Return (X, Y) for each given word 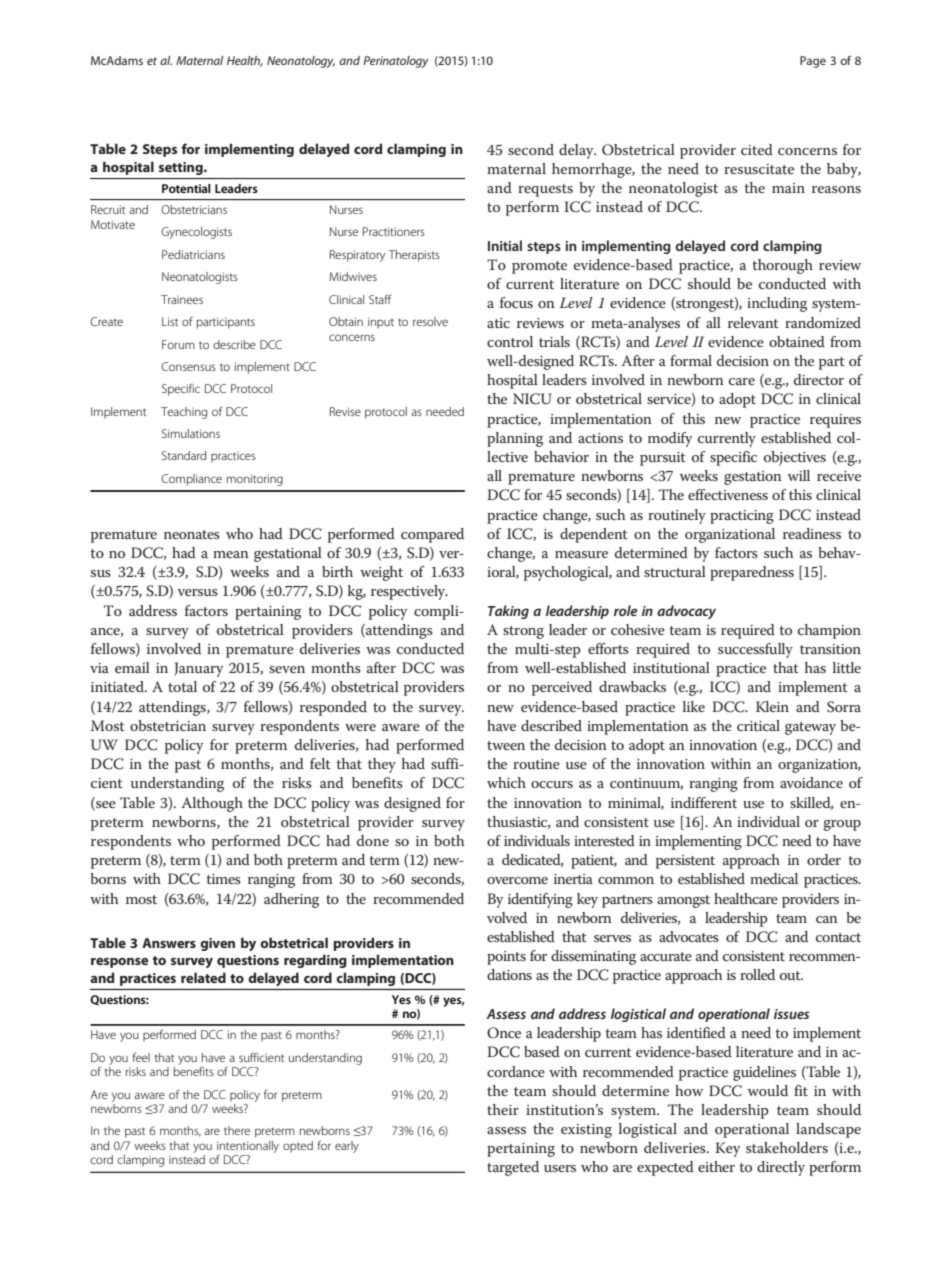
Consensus (188, 366)
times (223, 879)
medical (774, 878)
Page (813, 62)
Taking (508, 612)
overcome (517, 880)
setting (182, 168)
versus (197, 592)
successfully (755, 650)
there (237, 1130)
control (510, 341)
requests (545, 190)
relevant (753, 322)
